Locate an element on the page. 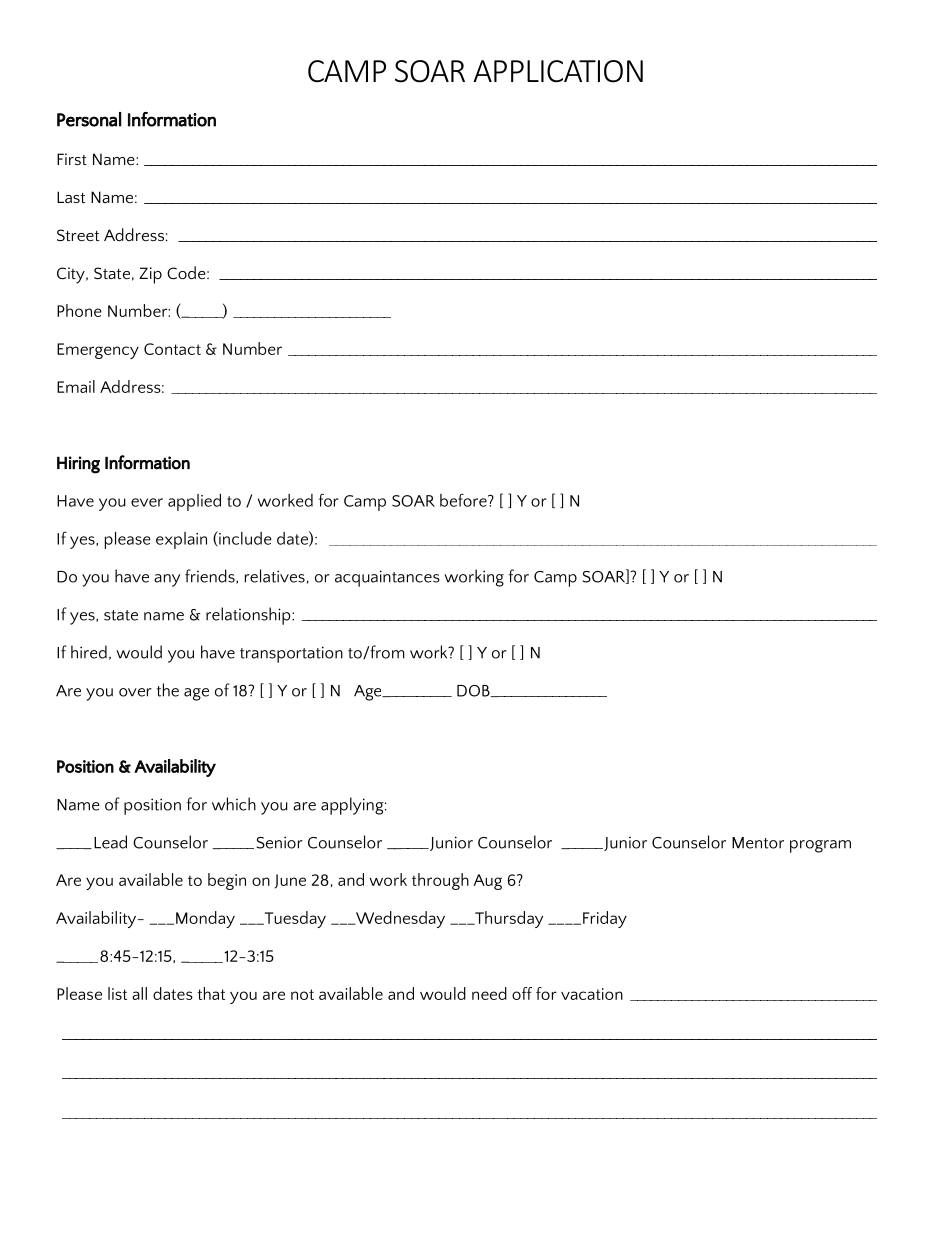  Zip is located at coordinates (150, 275).
